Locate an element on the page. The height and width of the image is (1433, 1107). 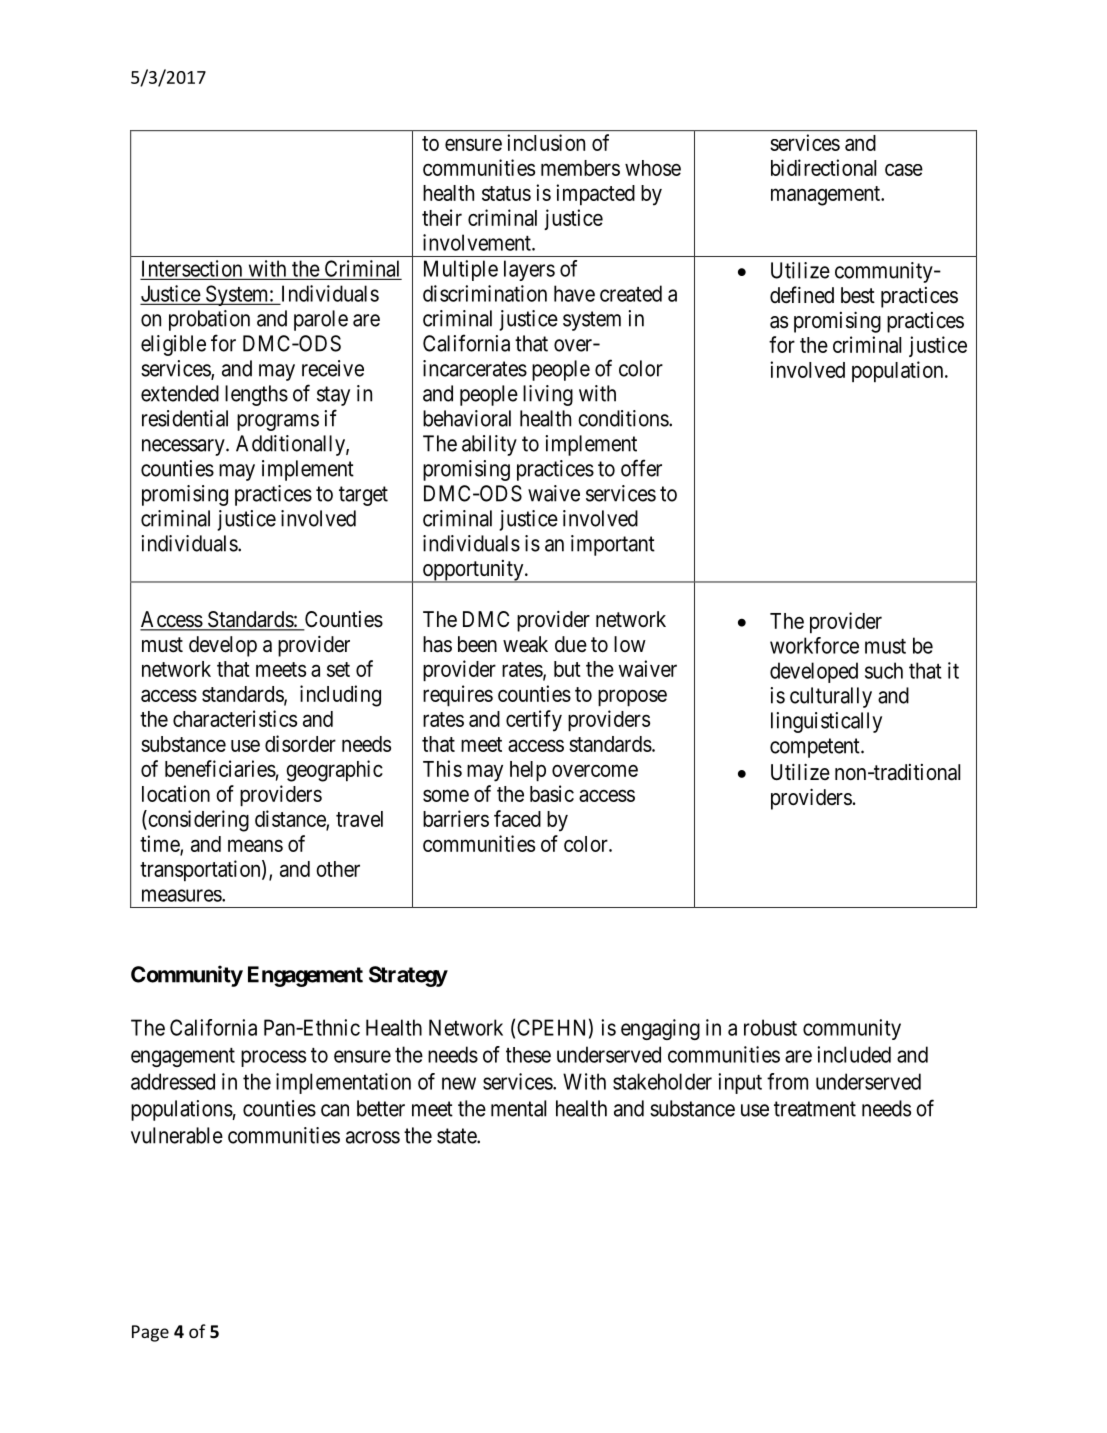
weak is located at coordinates (525, 644).
